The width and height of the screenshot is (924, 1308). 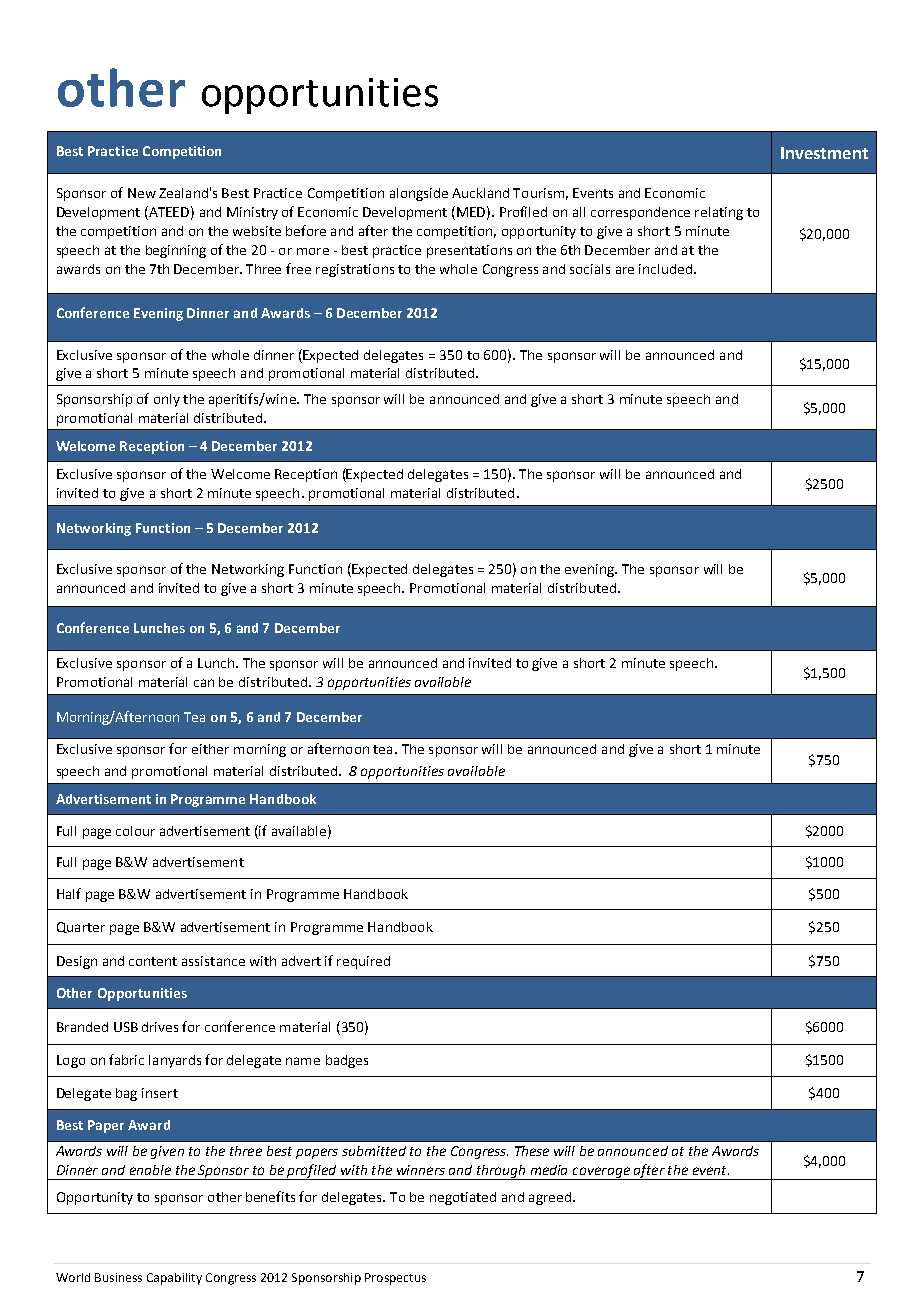 I want to click on Capability, so click(x=174, y=1279).
